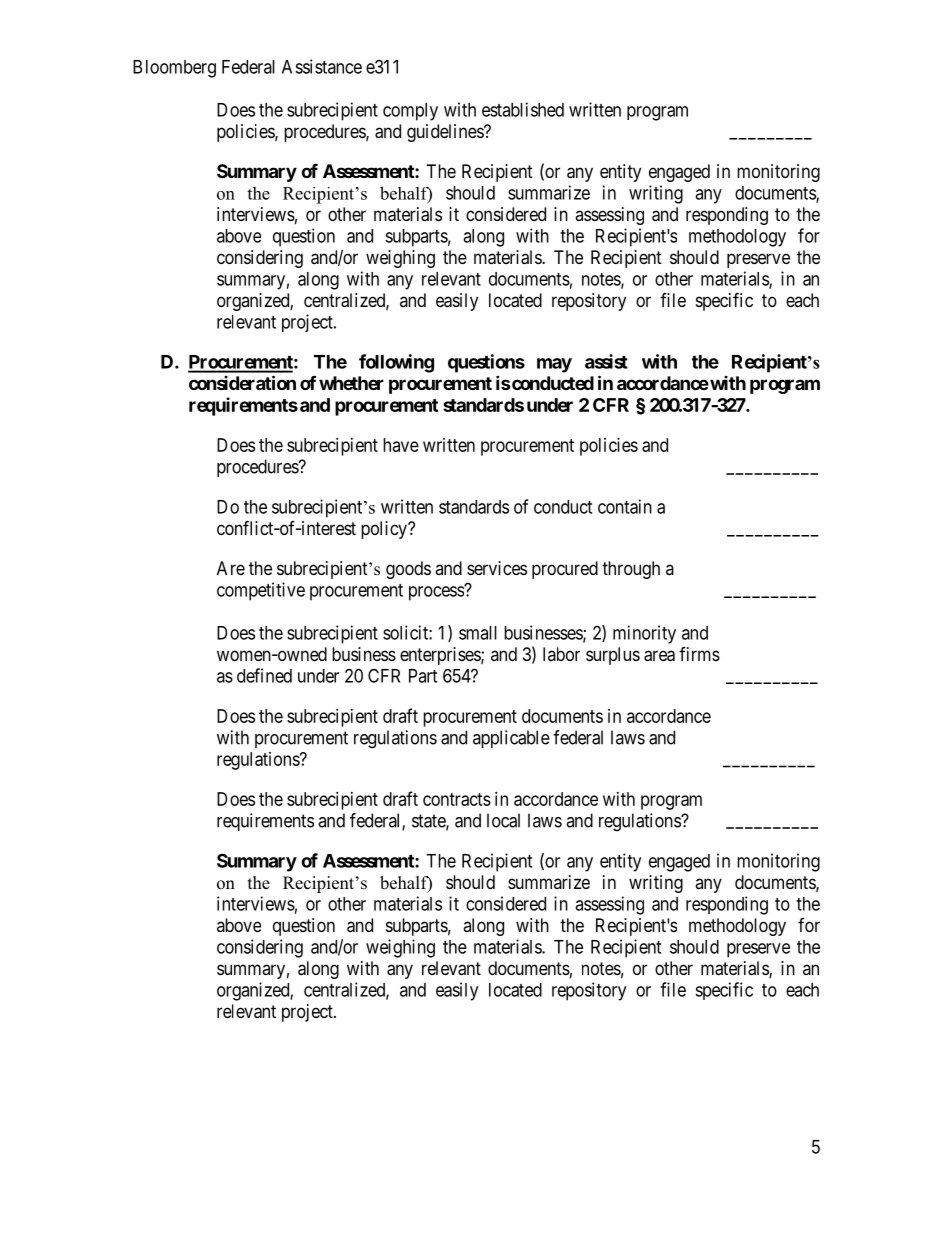 This screenshot has height=1233, width=952. What do you see at coordinates (457, 799) in the screenshot?
I see `contracts` at bounding box center [457, 799].
